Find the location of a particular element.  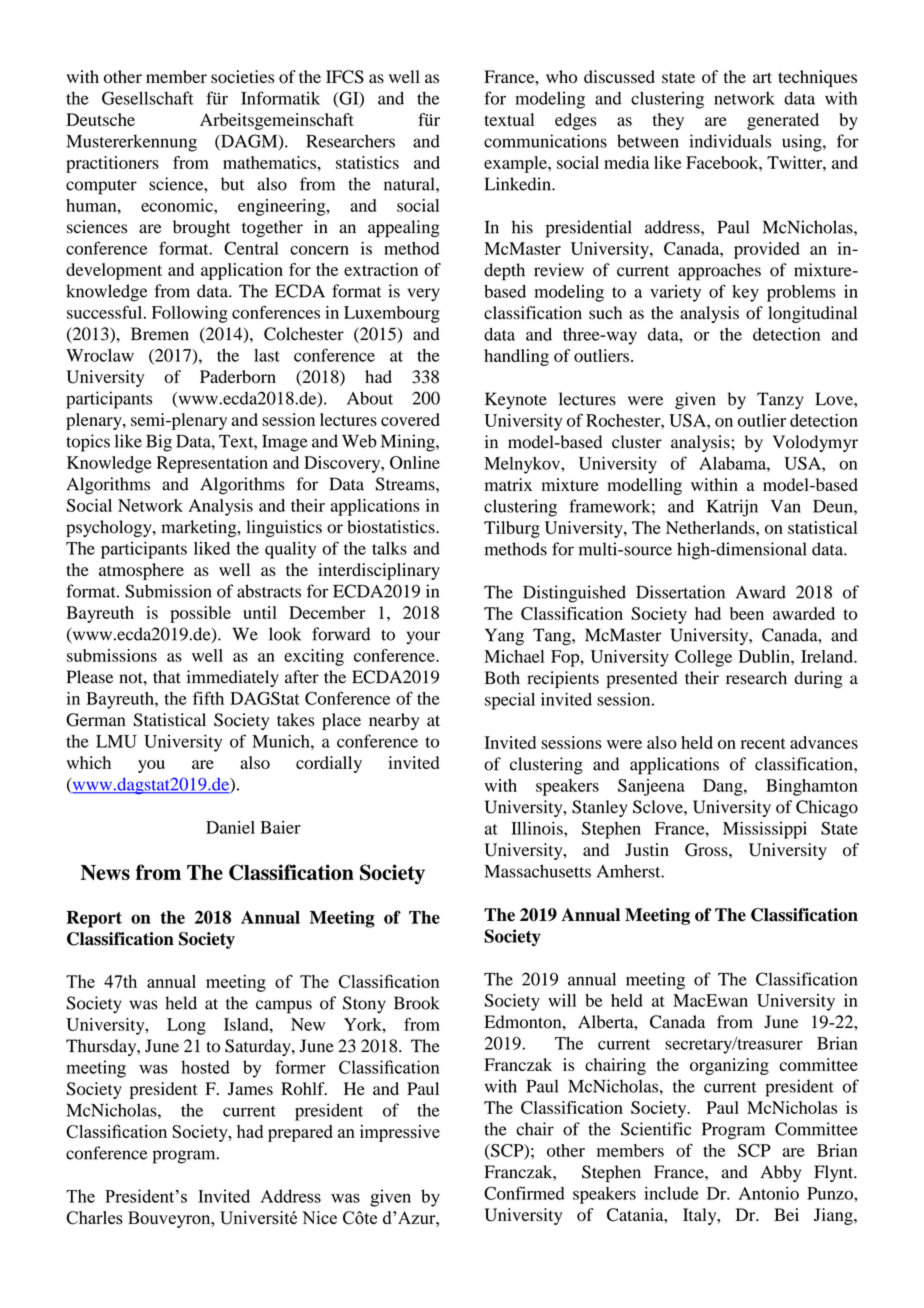

Mississippi is located at coordinates (765, 830).
